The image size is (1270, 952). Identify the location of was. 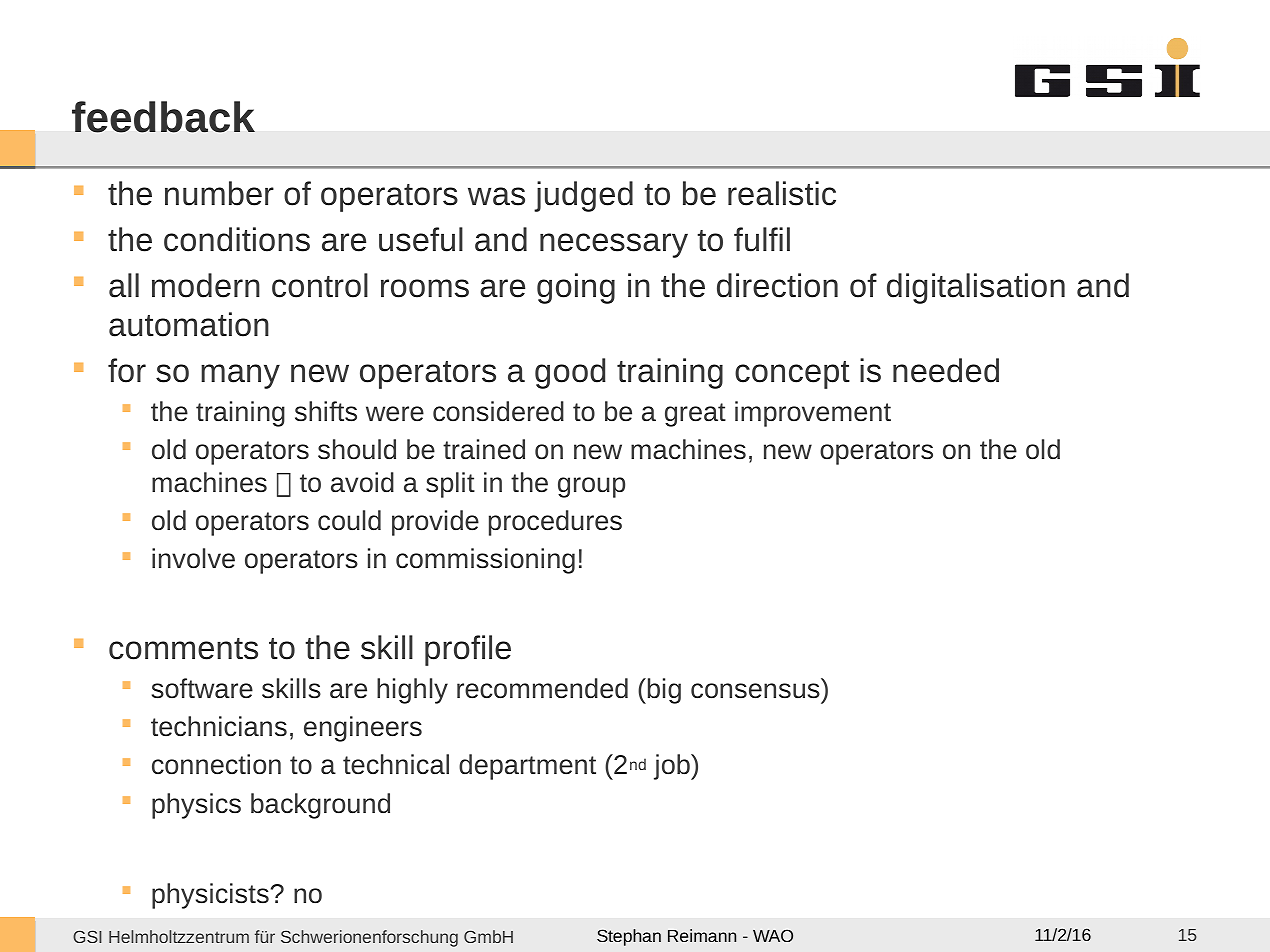
(496, 196).
